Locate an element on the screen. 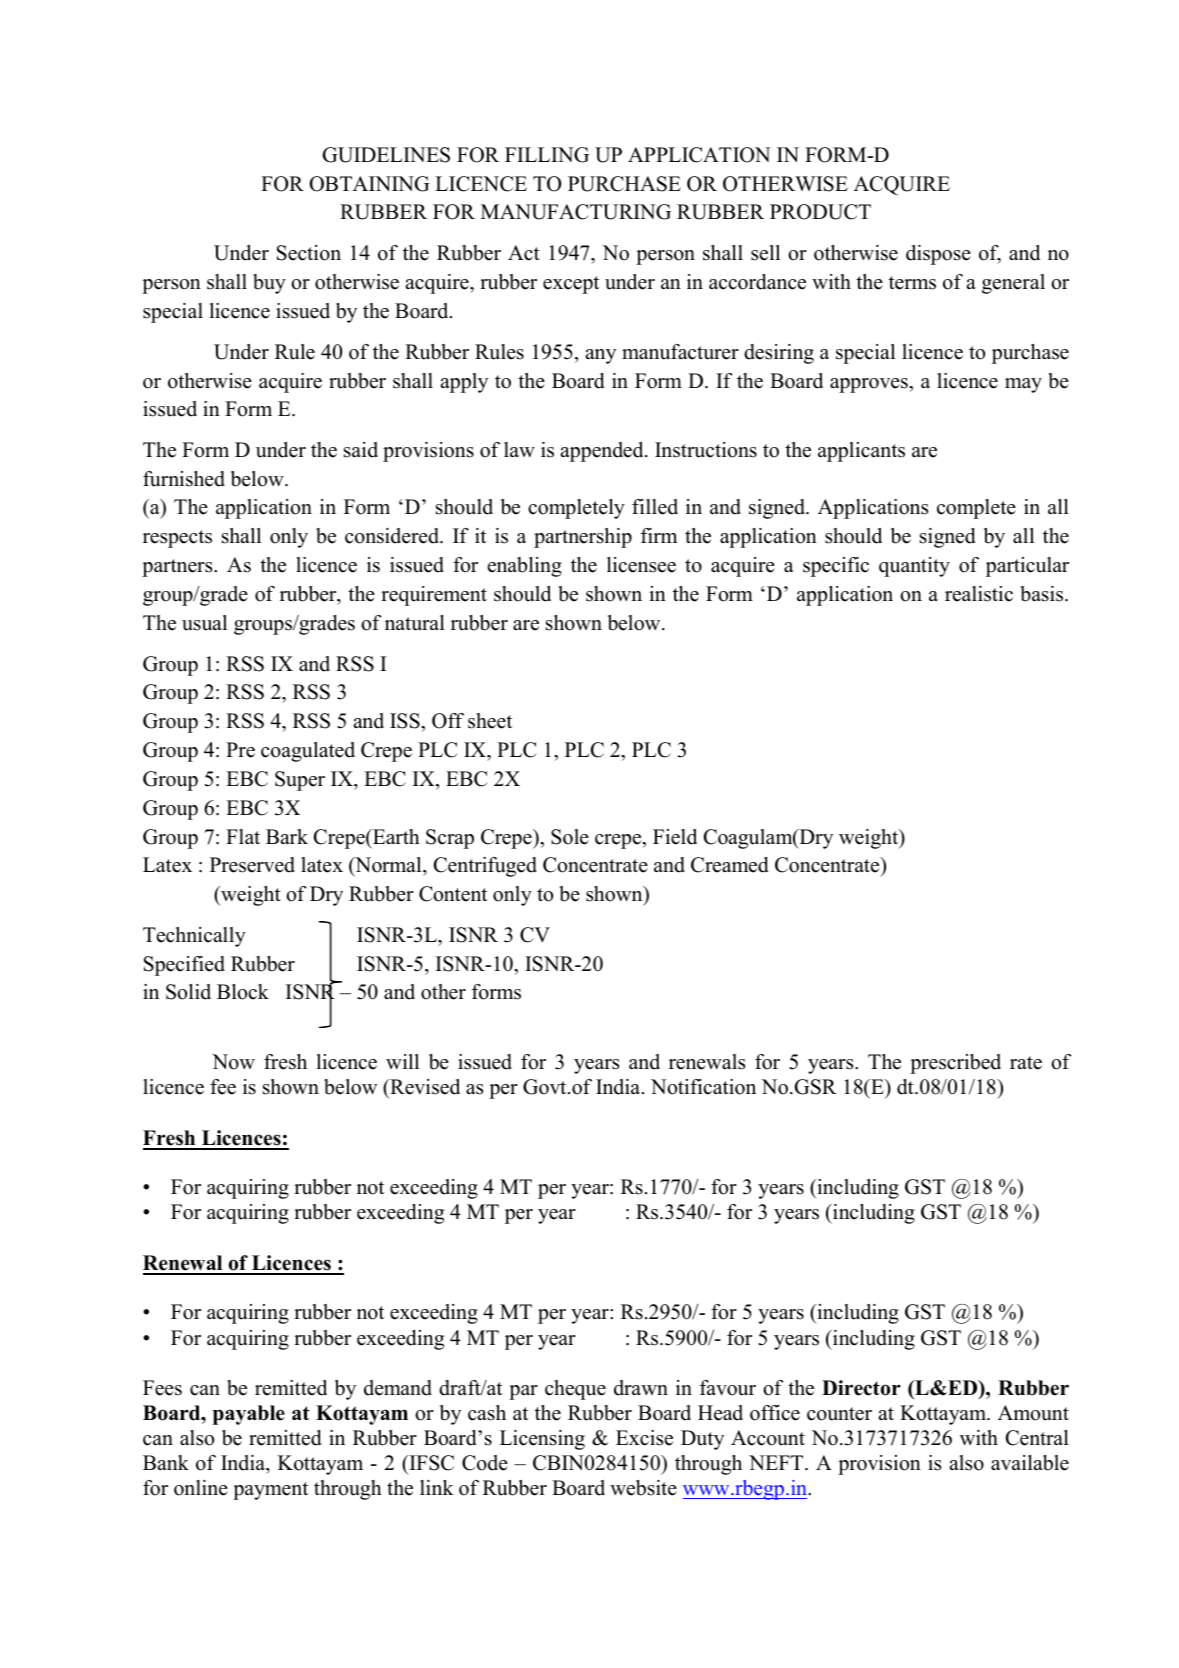 This screenshot has width=1179, height=1668. Notification is located at coordinates (703, 1087).
